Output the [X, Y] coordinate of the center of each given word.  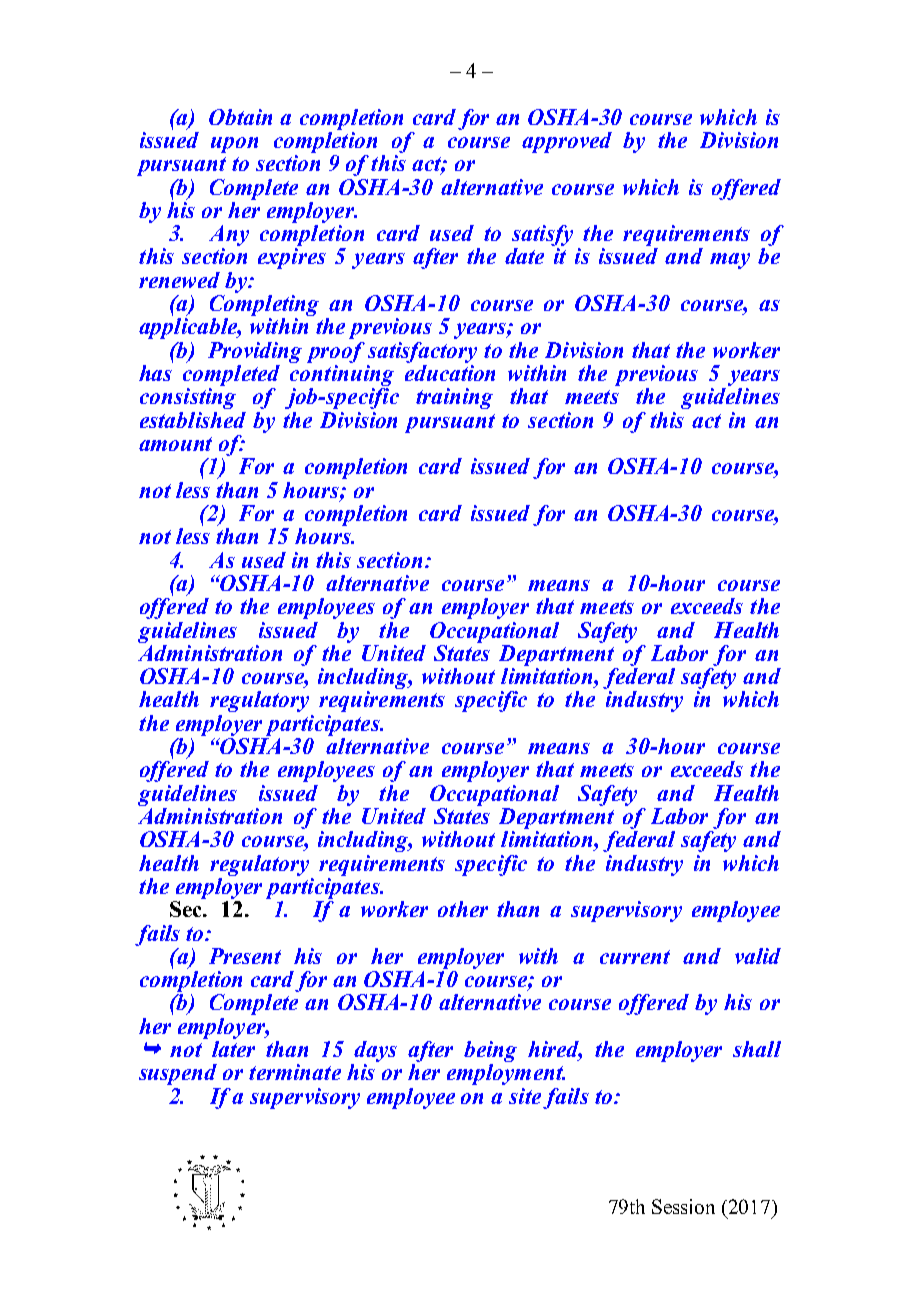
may [730, 261]
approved [567, 142]
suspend [178, 1074]
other [463, 909]
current [635, 957]
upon [234, 145]
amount [175, 444]
